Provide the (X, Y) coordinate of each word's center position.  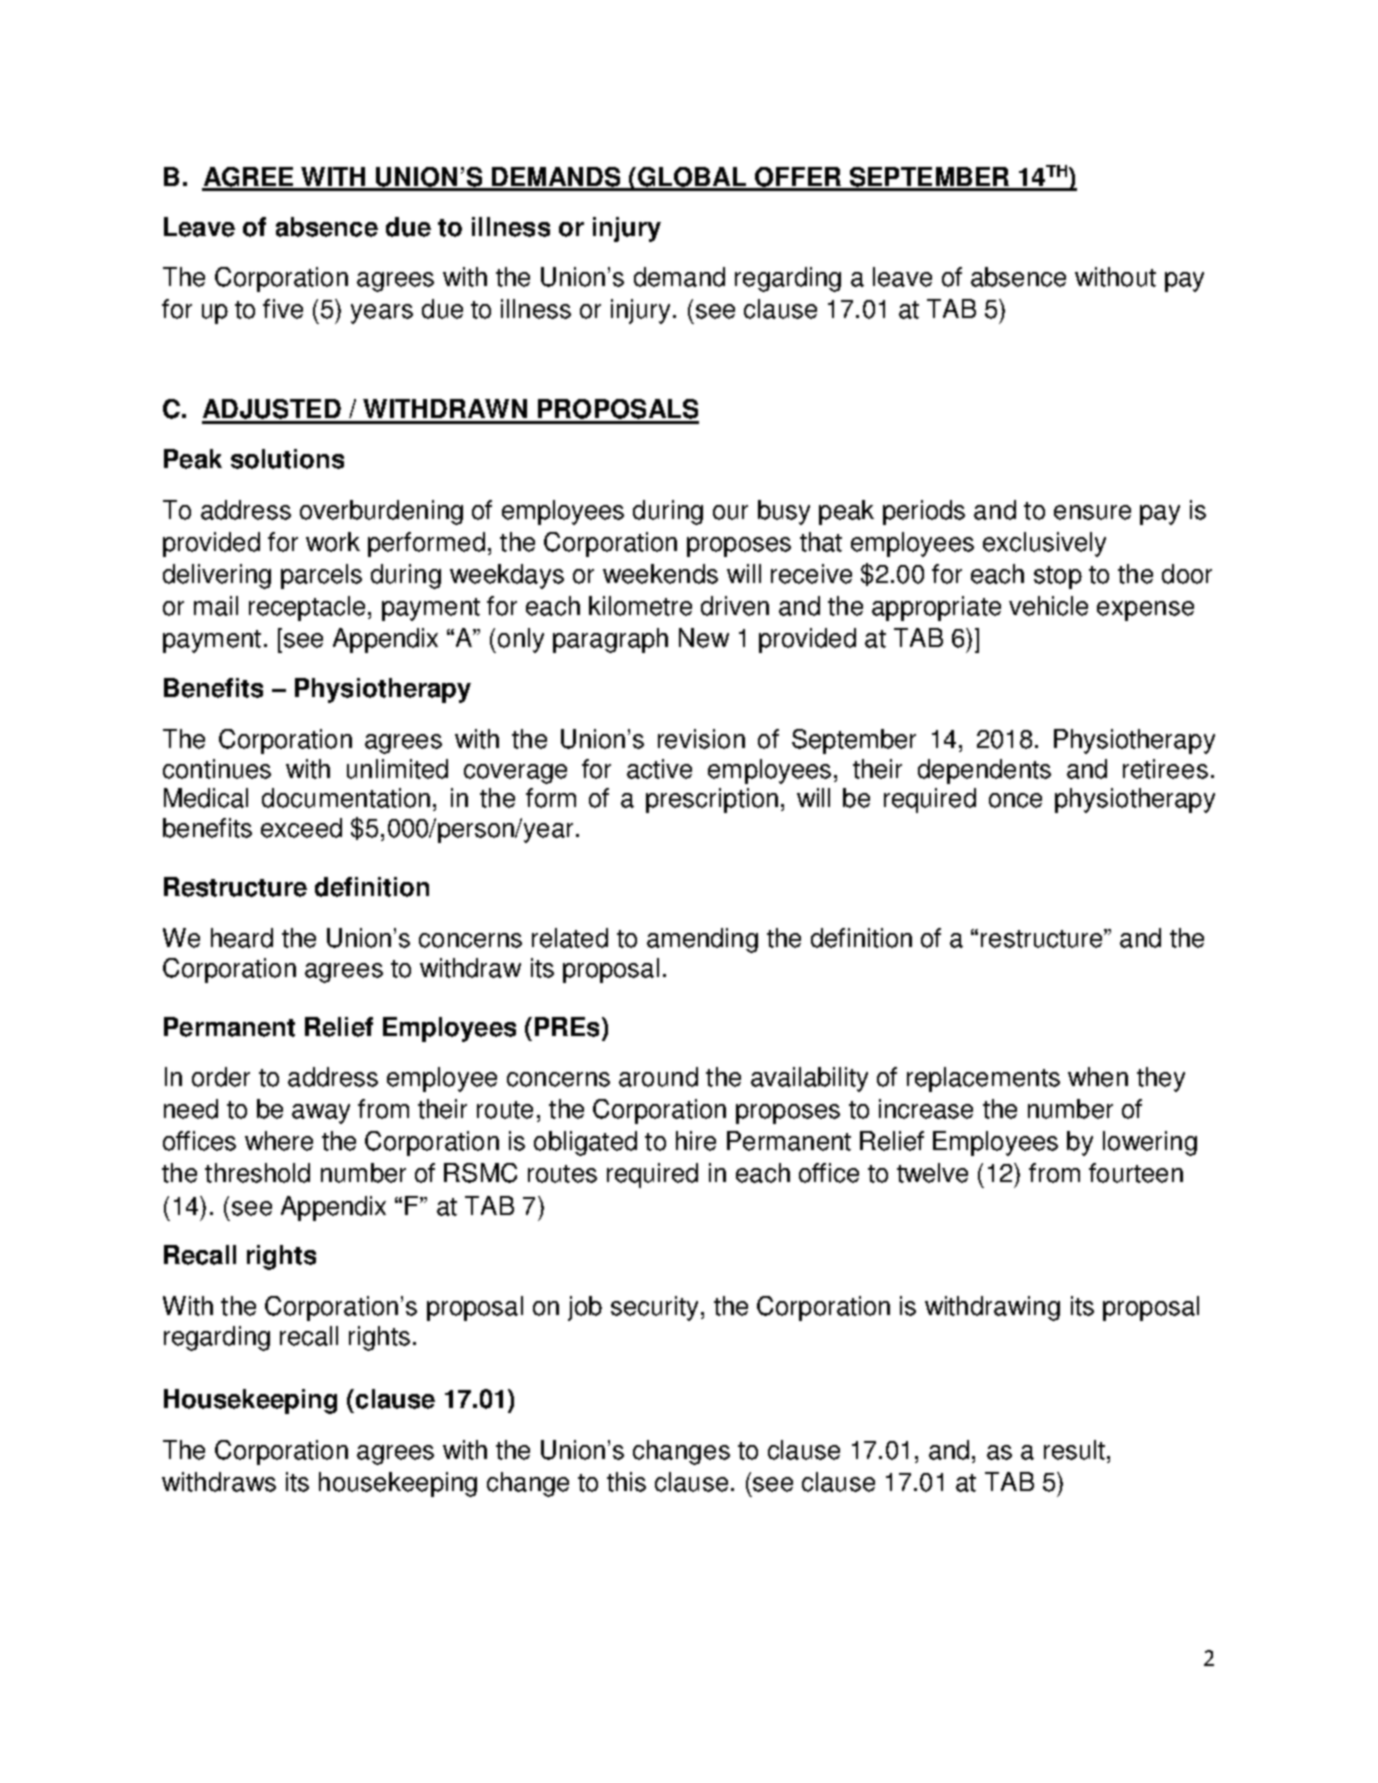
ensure (1092, 512)
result (1074, 1450)
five (283, 309)
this (626, 1482)
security (654, 1308)
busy (784, 512)
